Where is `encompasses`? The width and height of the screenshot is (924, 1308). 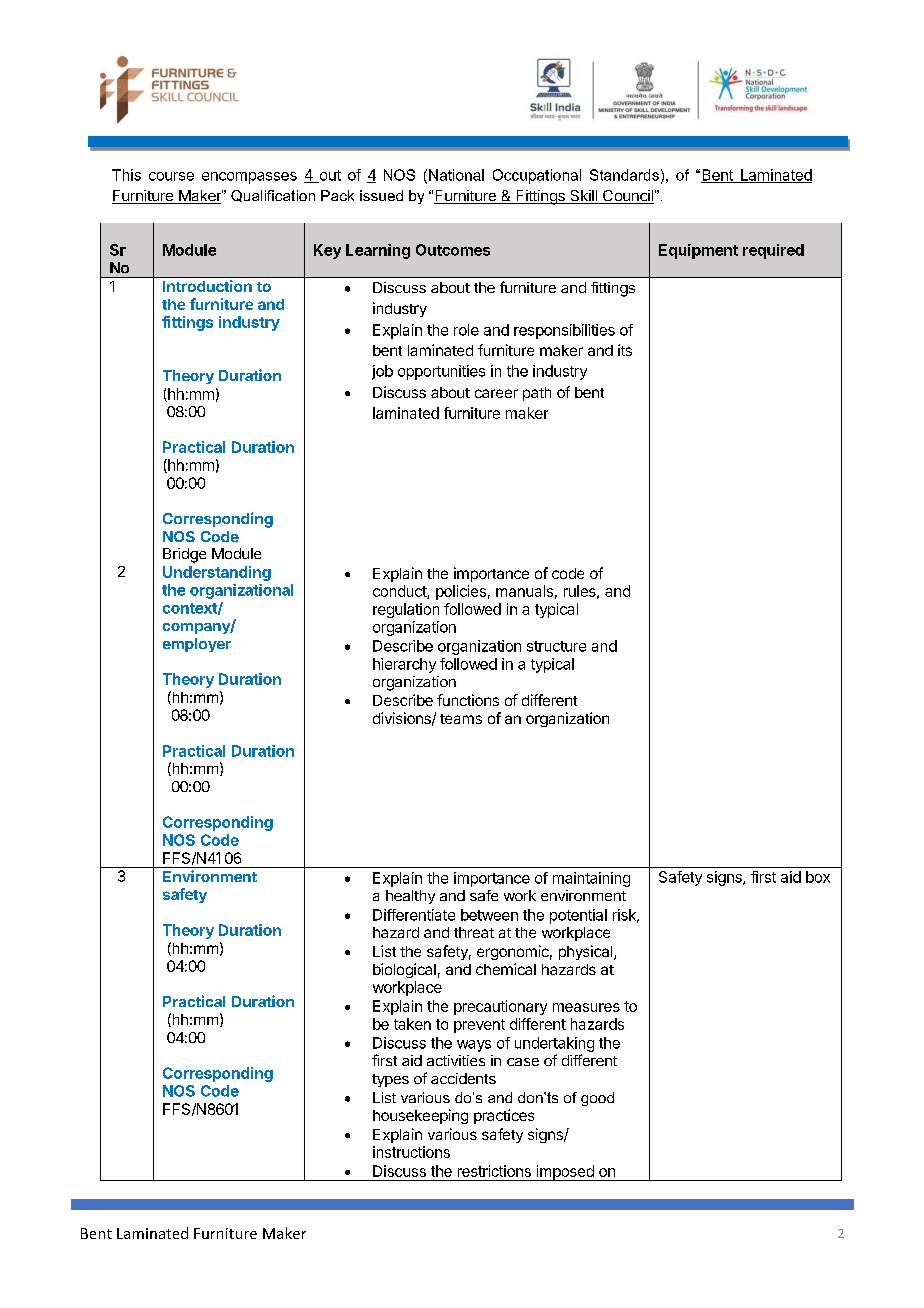
encompasses is located at coordinates (249, 178).
